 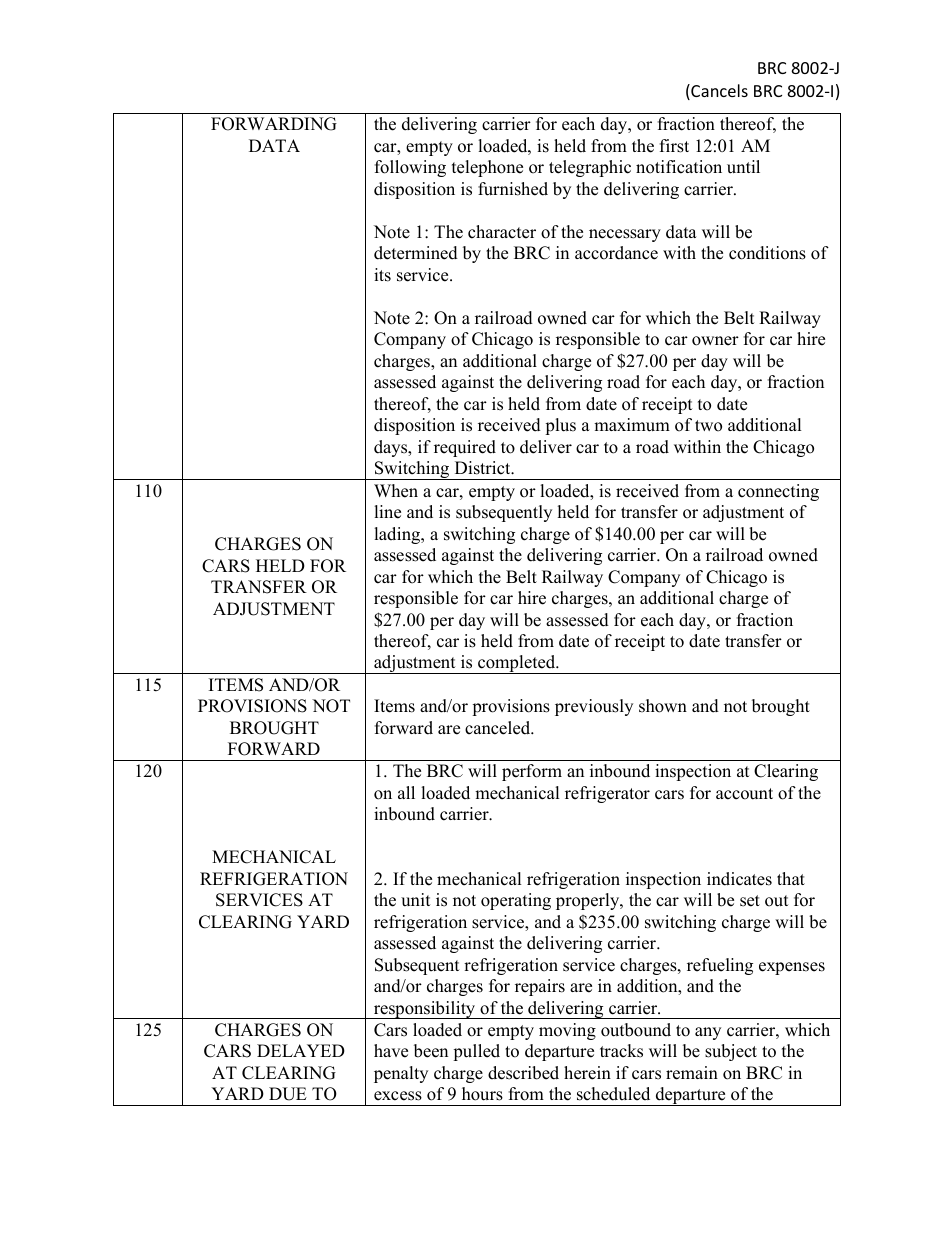 I want to click on following, so click(x=410, y=168).
